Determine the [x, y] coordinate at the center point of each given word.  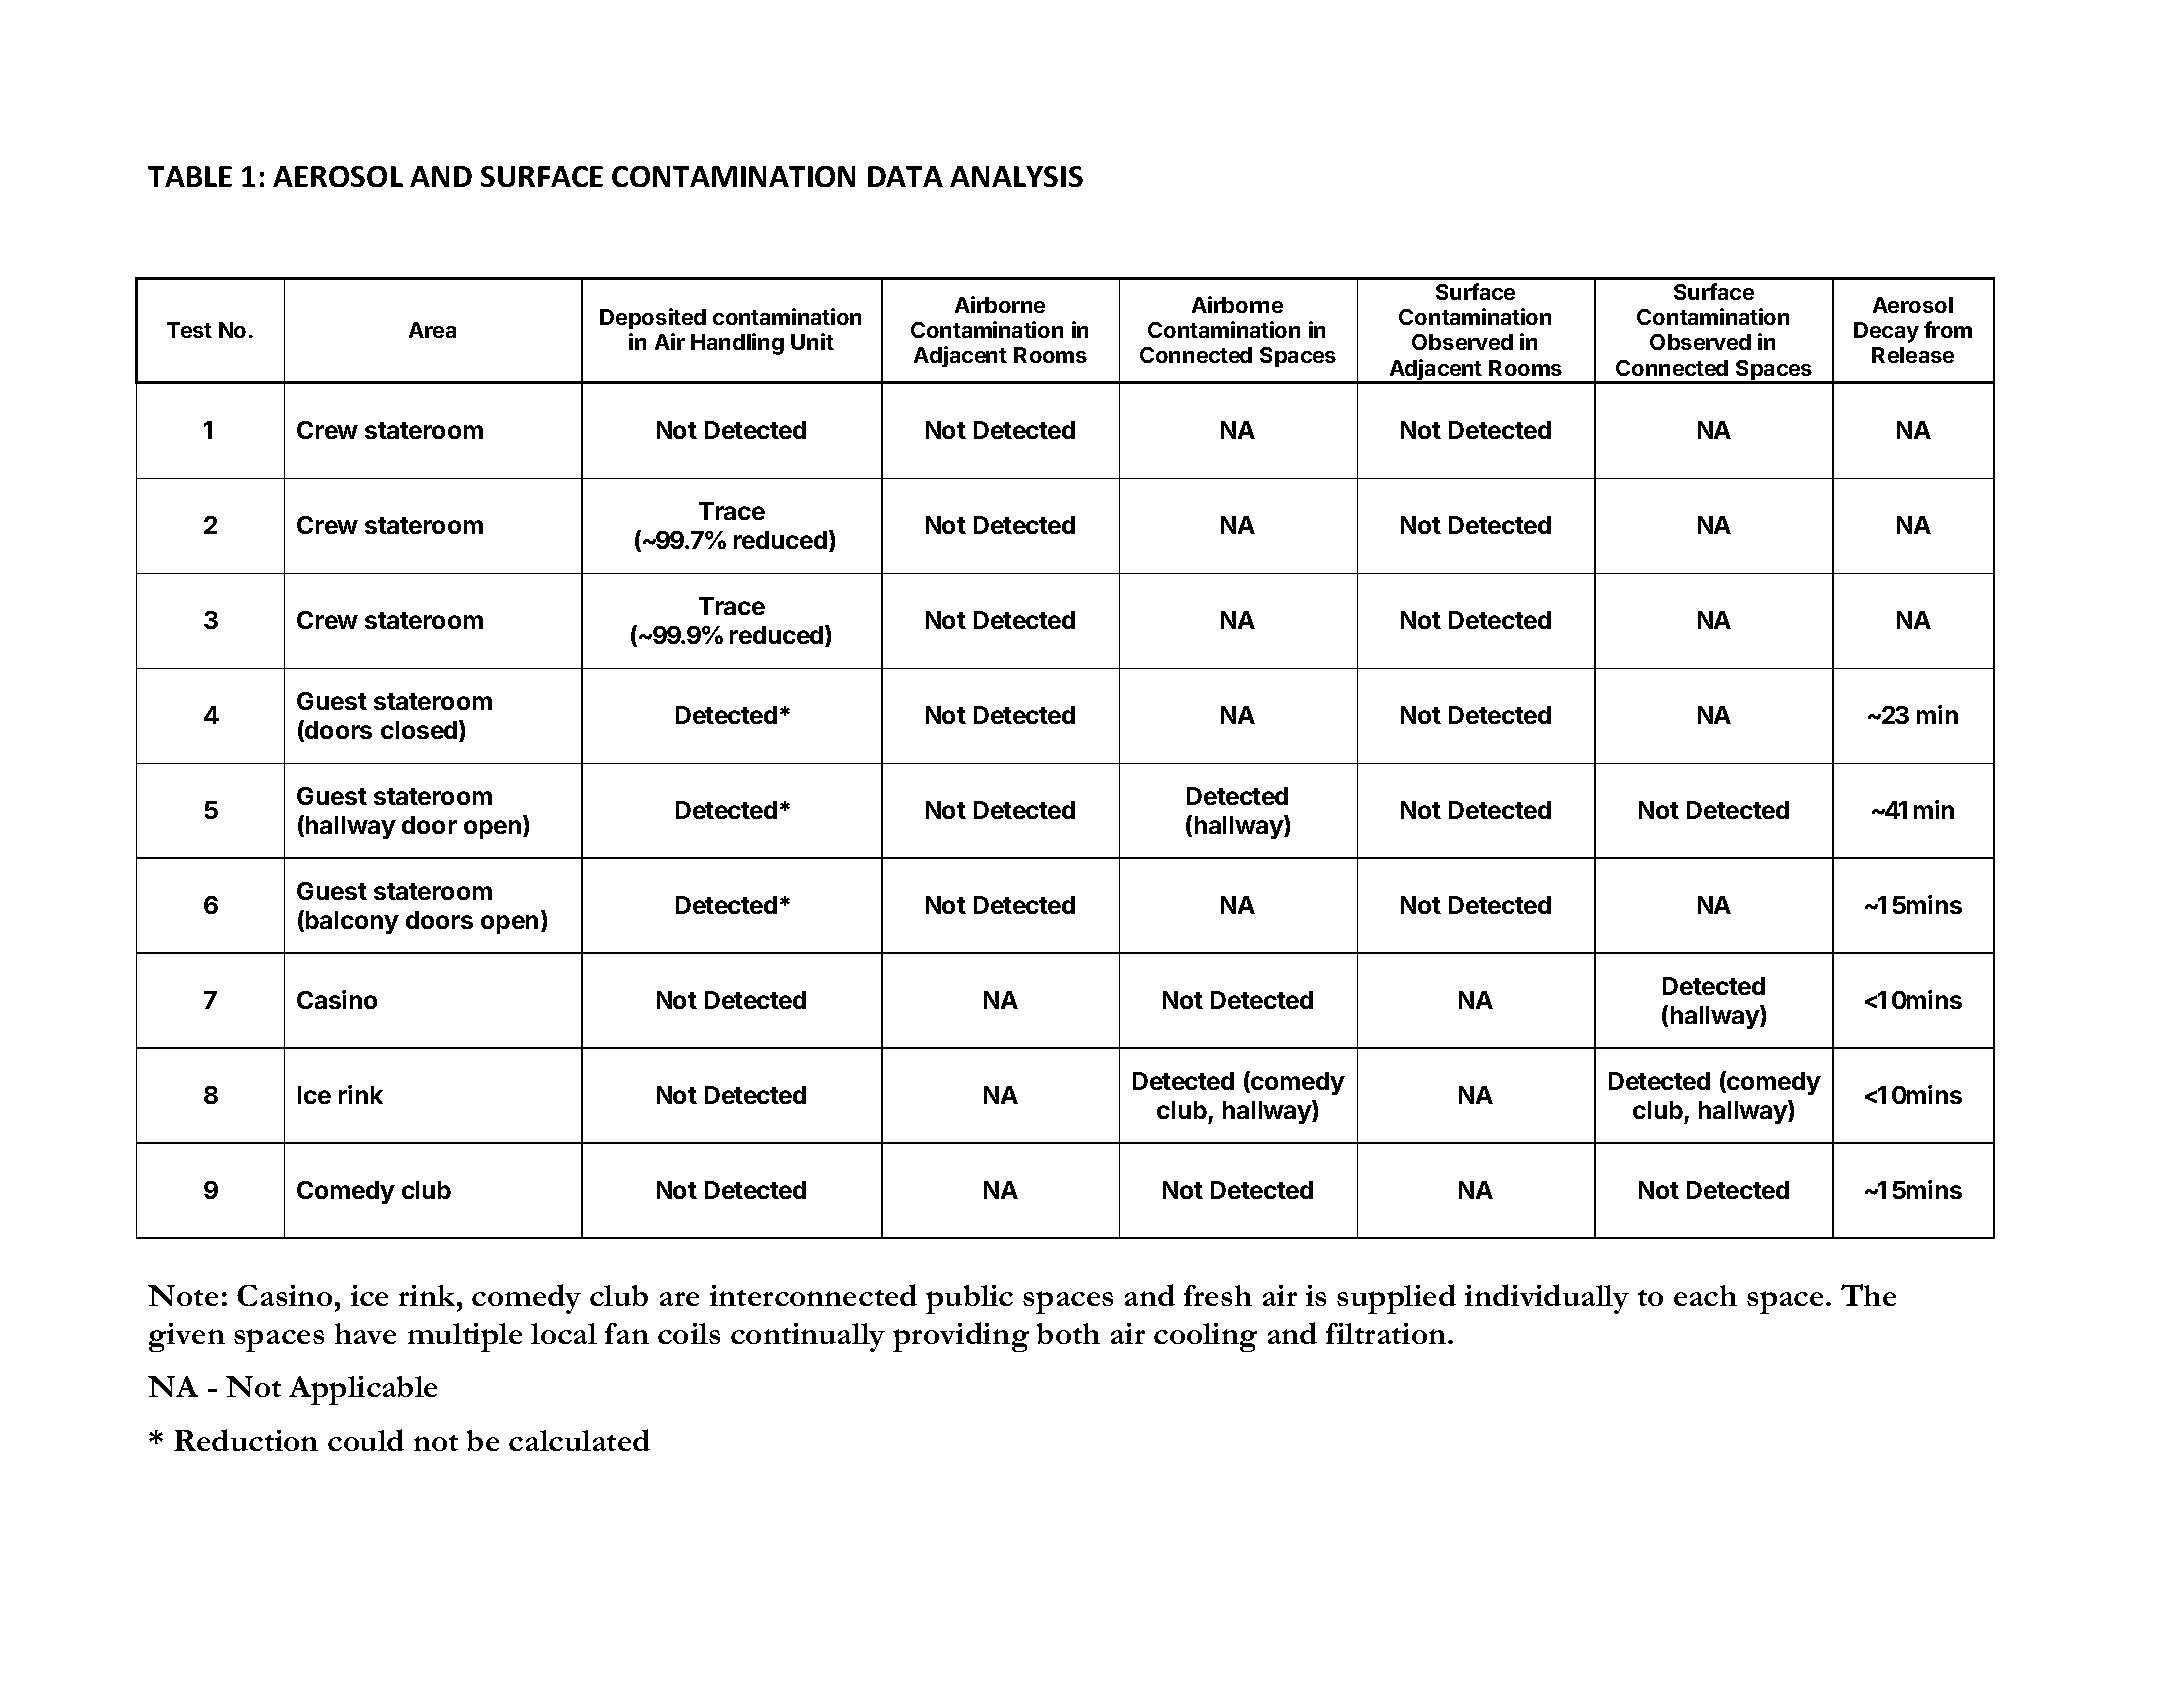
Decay [1886, 332]
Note [183, 1295]
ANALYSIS [1016, 176]
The [1868, 1295]
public [969, 1299]
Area [432, 330]
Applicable [363, 1390]
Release [1913, 355]
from [1948, 329]
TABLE [190, 176]
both [1068, 1333]
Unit [812, 341]
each [1705, 1295]
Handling [737, 344]
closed [420, 731]
